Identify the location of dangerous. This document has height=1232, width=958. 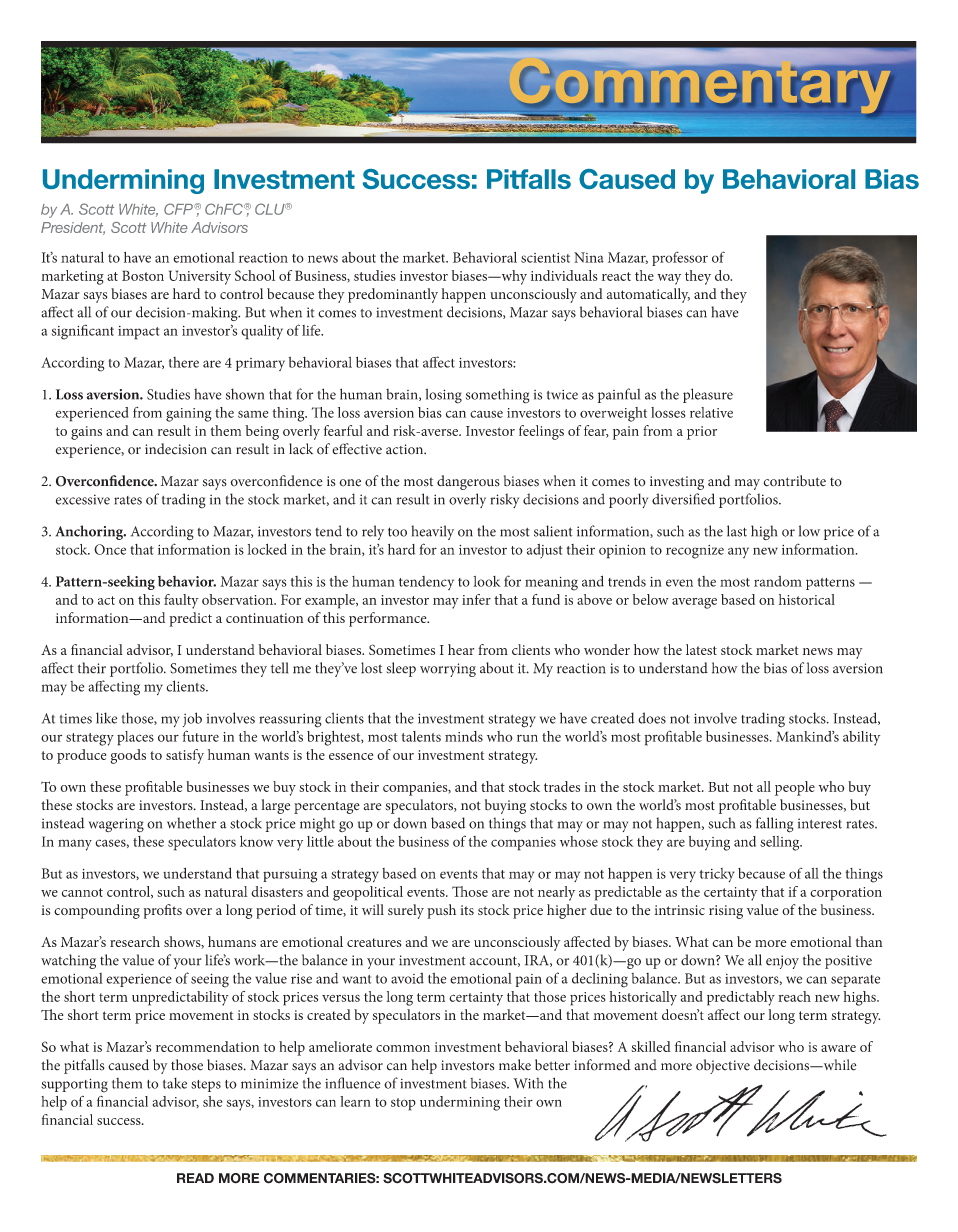
(468, 482).
